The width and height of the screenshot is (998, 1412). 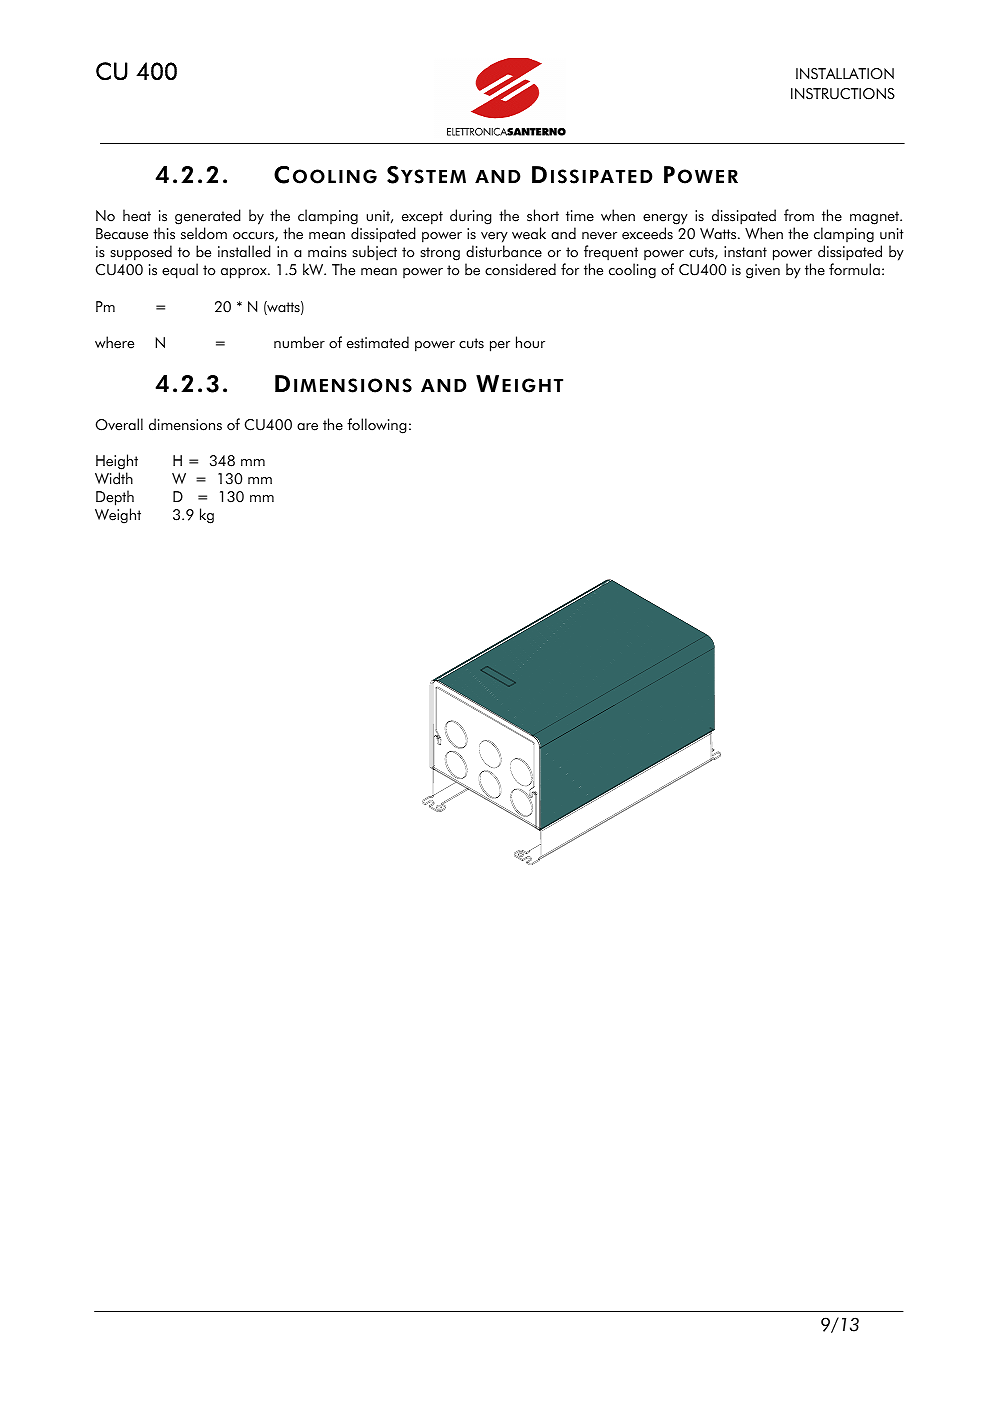 I want to click on INSTRUCTIONS, so click(x=843, y=94).
